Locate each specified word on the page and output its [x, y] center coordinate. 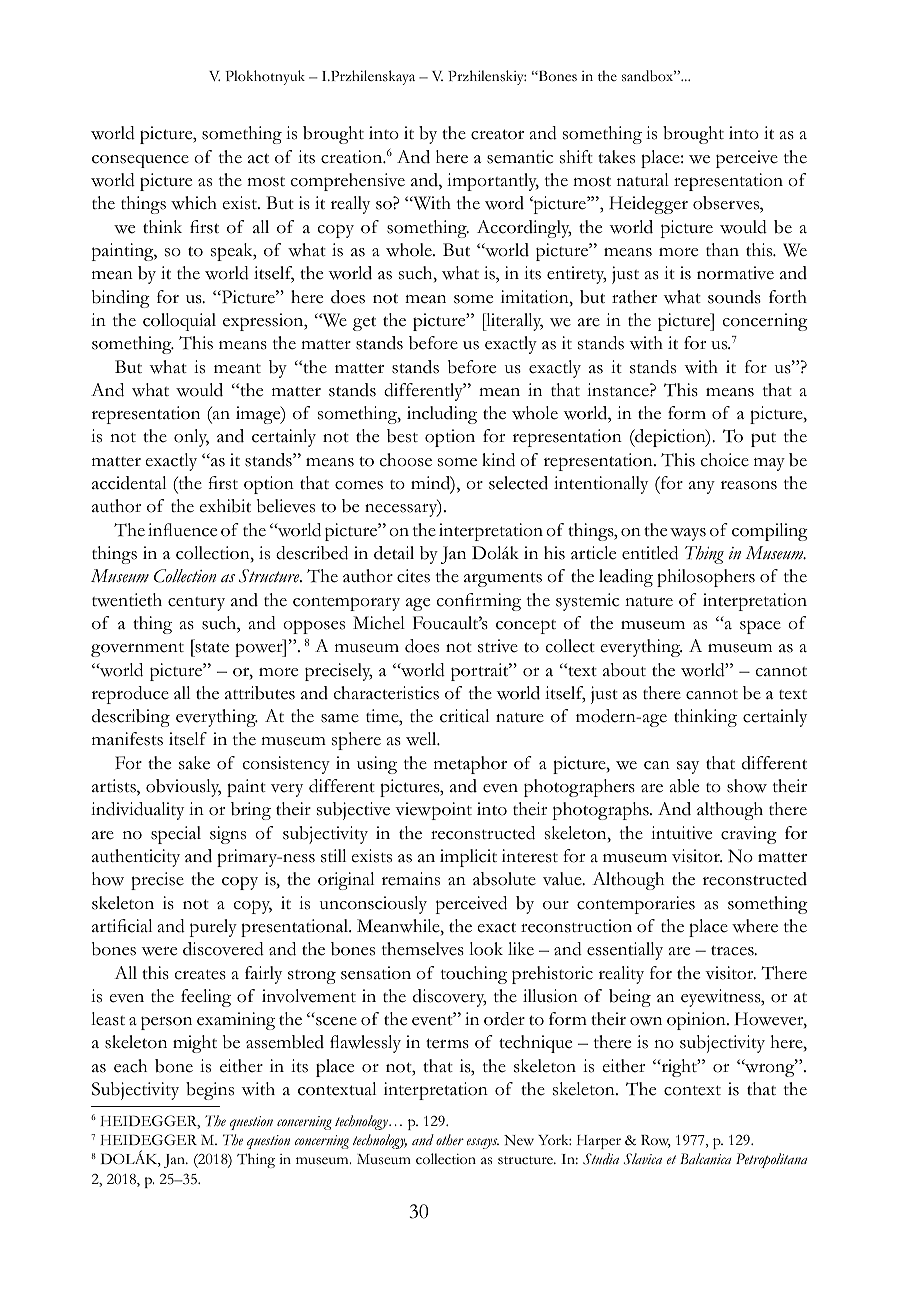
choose [405, 460]
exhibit [225, 506]
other [450, 1139]
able [684, 786]
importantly [493, 182]
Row [656, 1141]
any [702, 487]
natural [643, 179]
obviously [183, 788]
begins [210, 1091]
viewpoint [433, 811]
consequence [140, 161]
